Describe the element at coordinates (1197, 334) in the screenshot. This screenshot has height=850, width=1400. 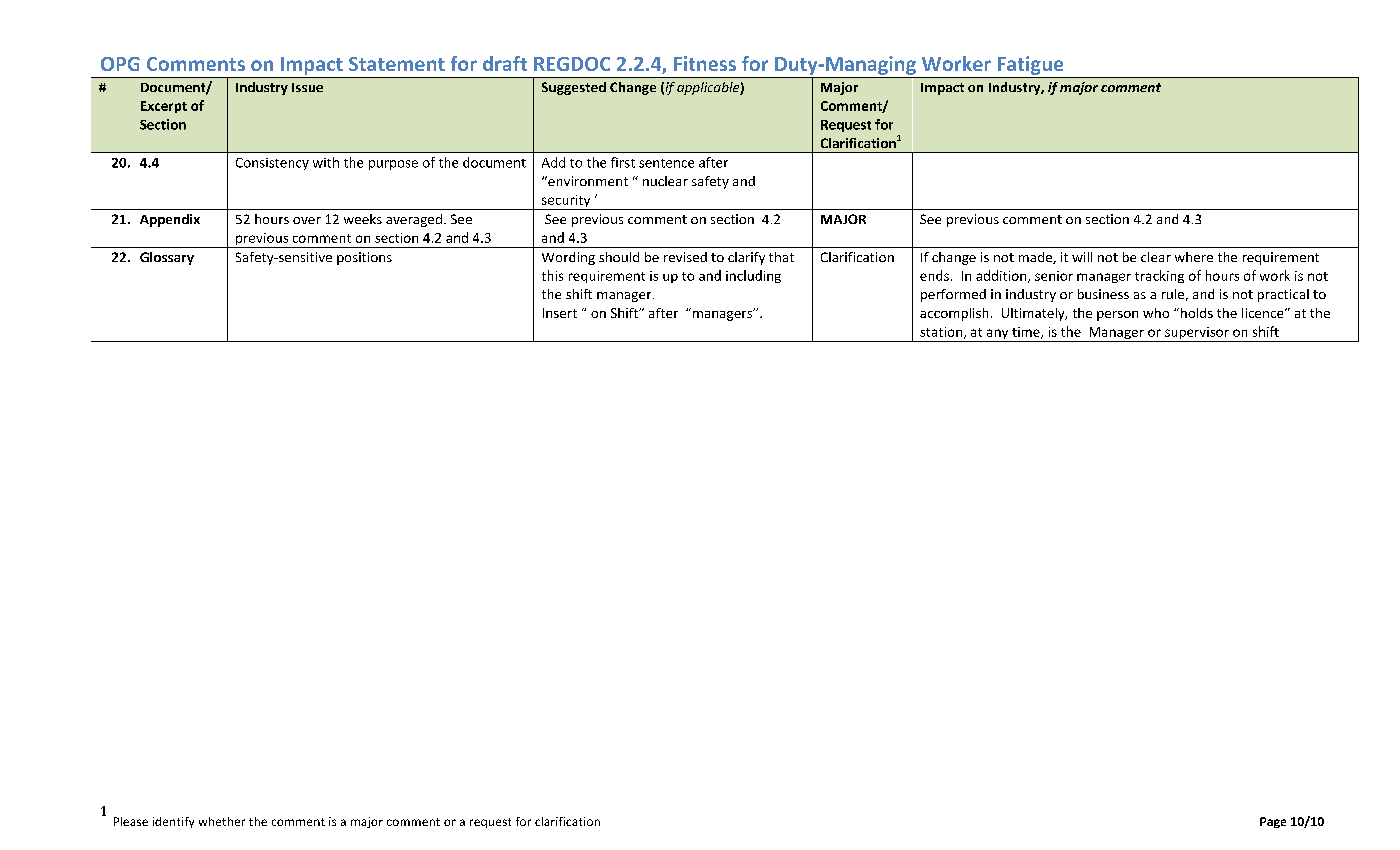
I see `supervisor` at that location.
